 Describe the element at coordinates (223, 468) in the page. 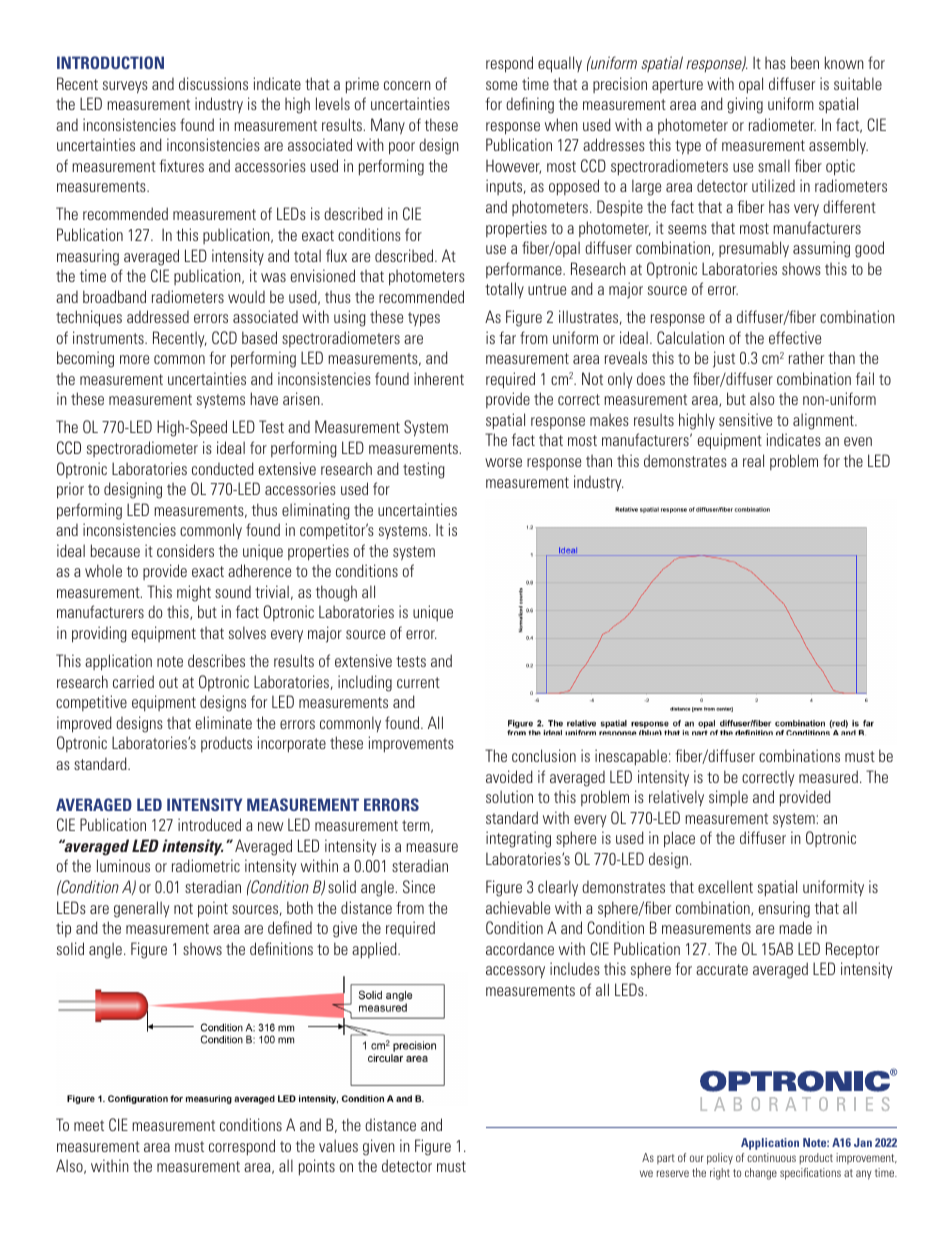

I see `conducted` at that location.
